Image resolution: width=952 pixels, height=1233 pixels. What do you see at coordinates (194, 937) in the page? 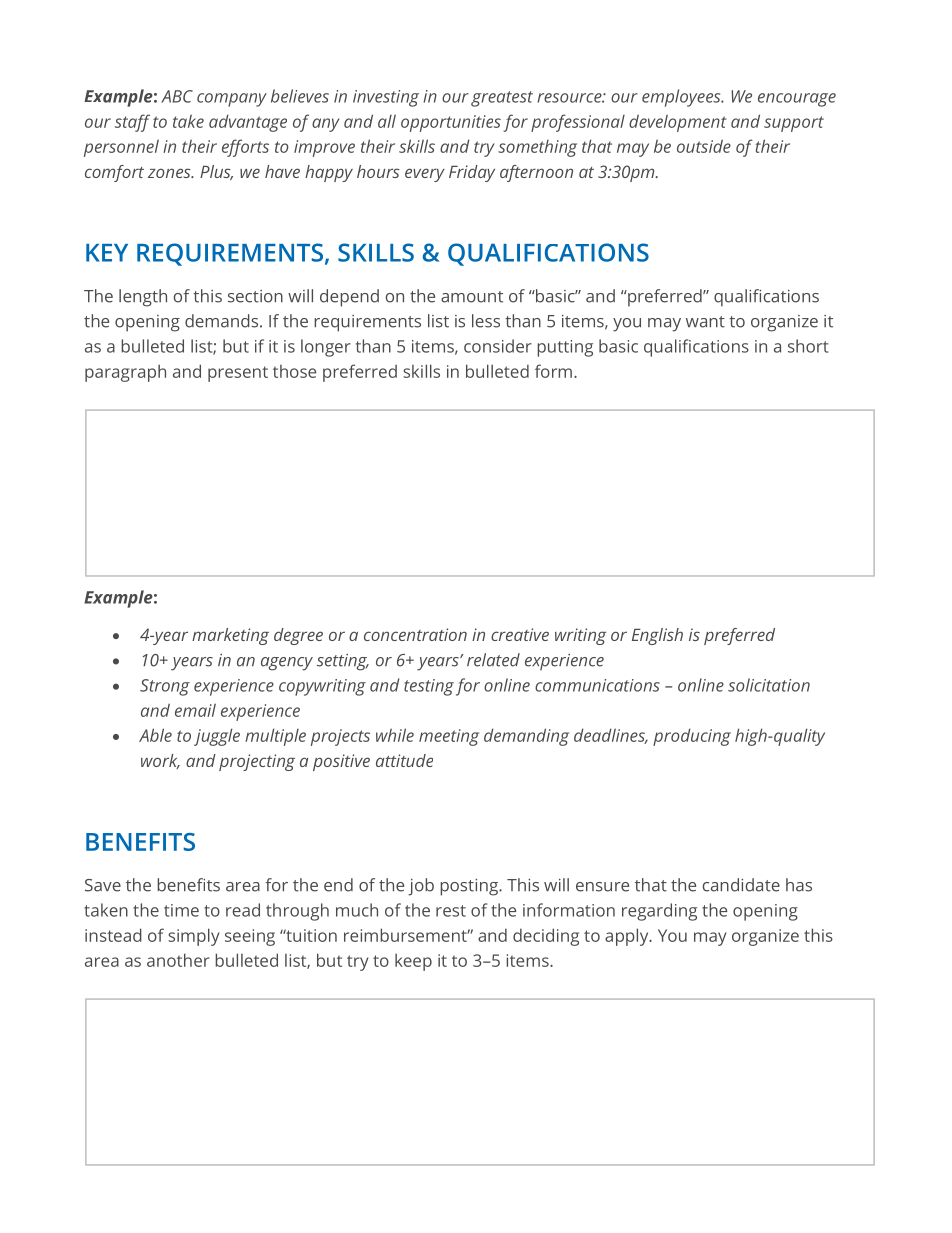
I see `simply` at bounding box center [194, 937].
